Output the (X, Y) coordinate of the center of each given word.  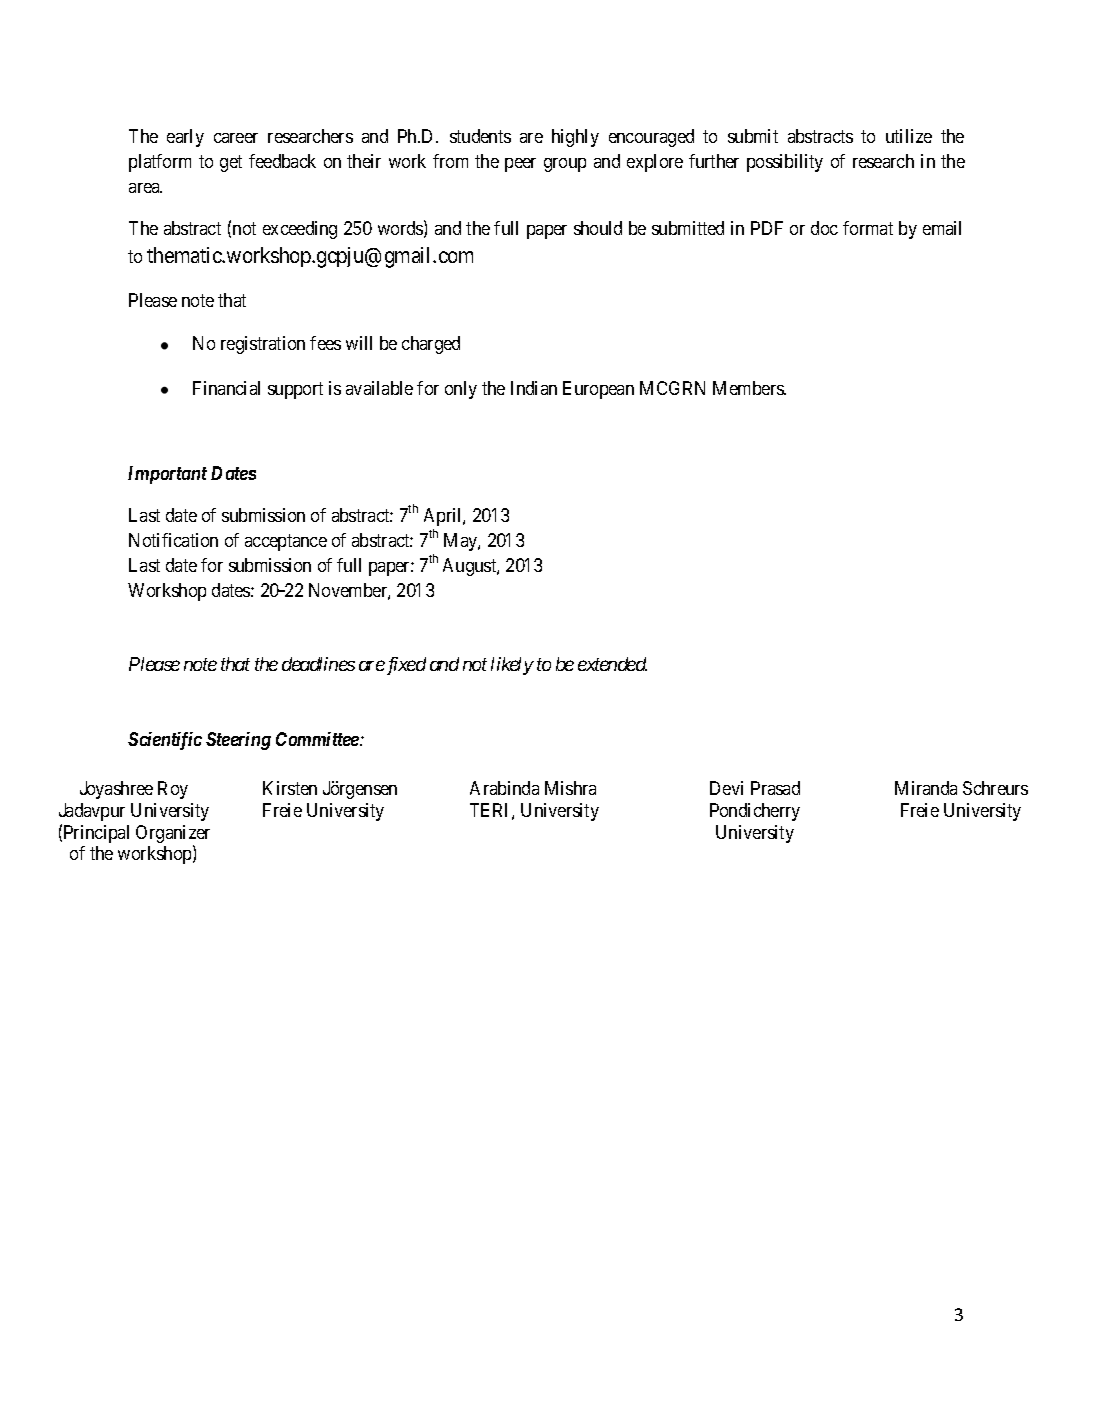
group (565, 165)
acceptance (286, 542)
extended (612, 664)
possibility (785, 163)
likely (512, 666)
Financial (226, 388)
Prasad (775, 788)
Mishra (570, 788)
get (231, 163)
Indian (534, 388)
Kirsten (290, 788)
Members (749, 388)
